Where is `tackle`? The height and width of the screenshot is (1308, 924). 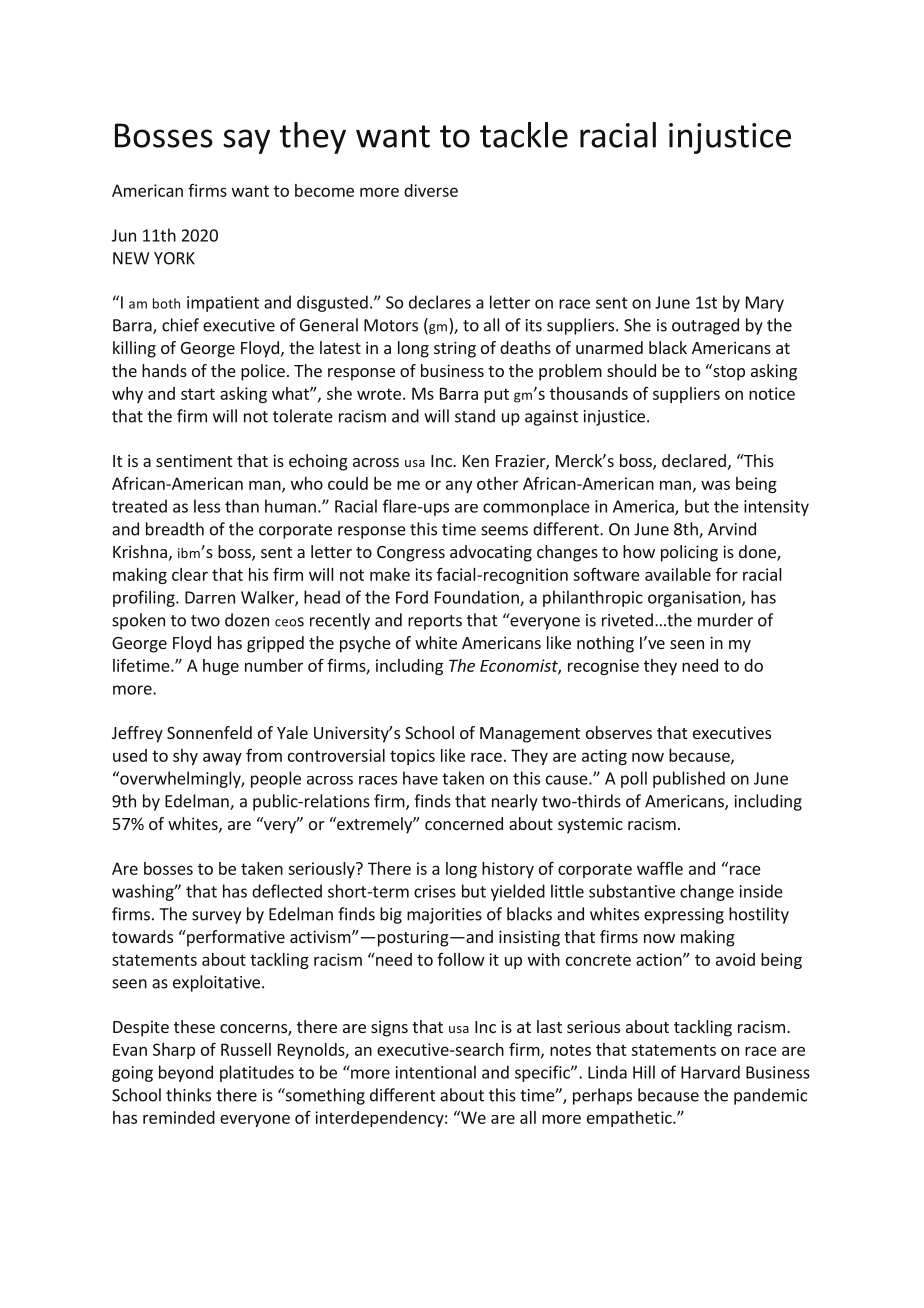
tackle is located at coordinates (524, 135).
